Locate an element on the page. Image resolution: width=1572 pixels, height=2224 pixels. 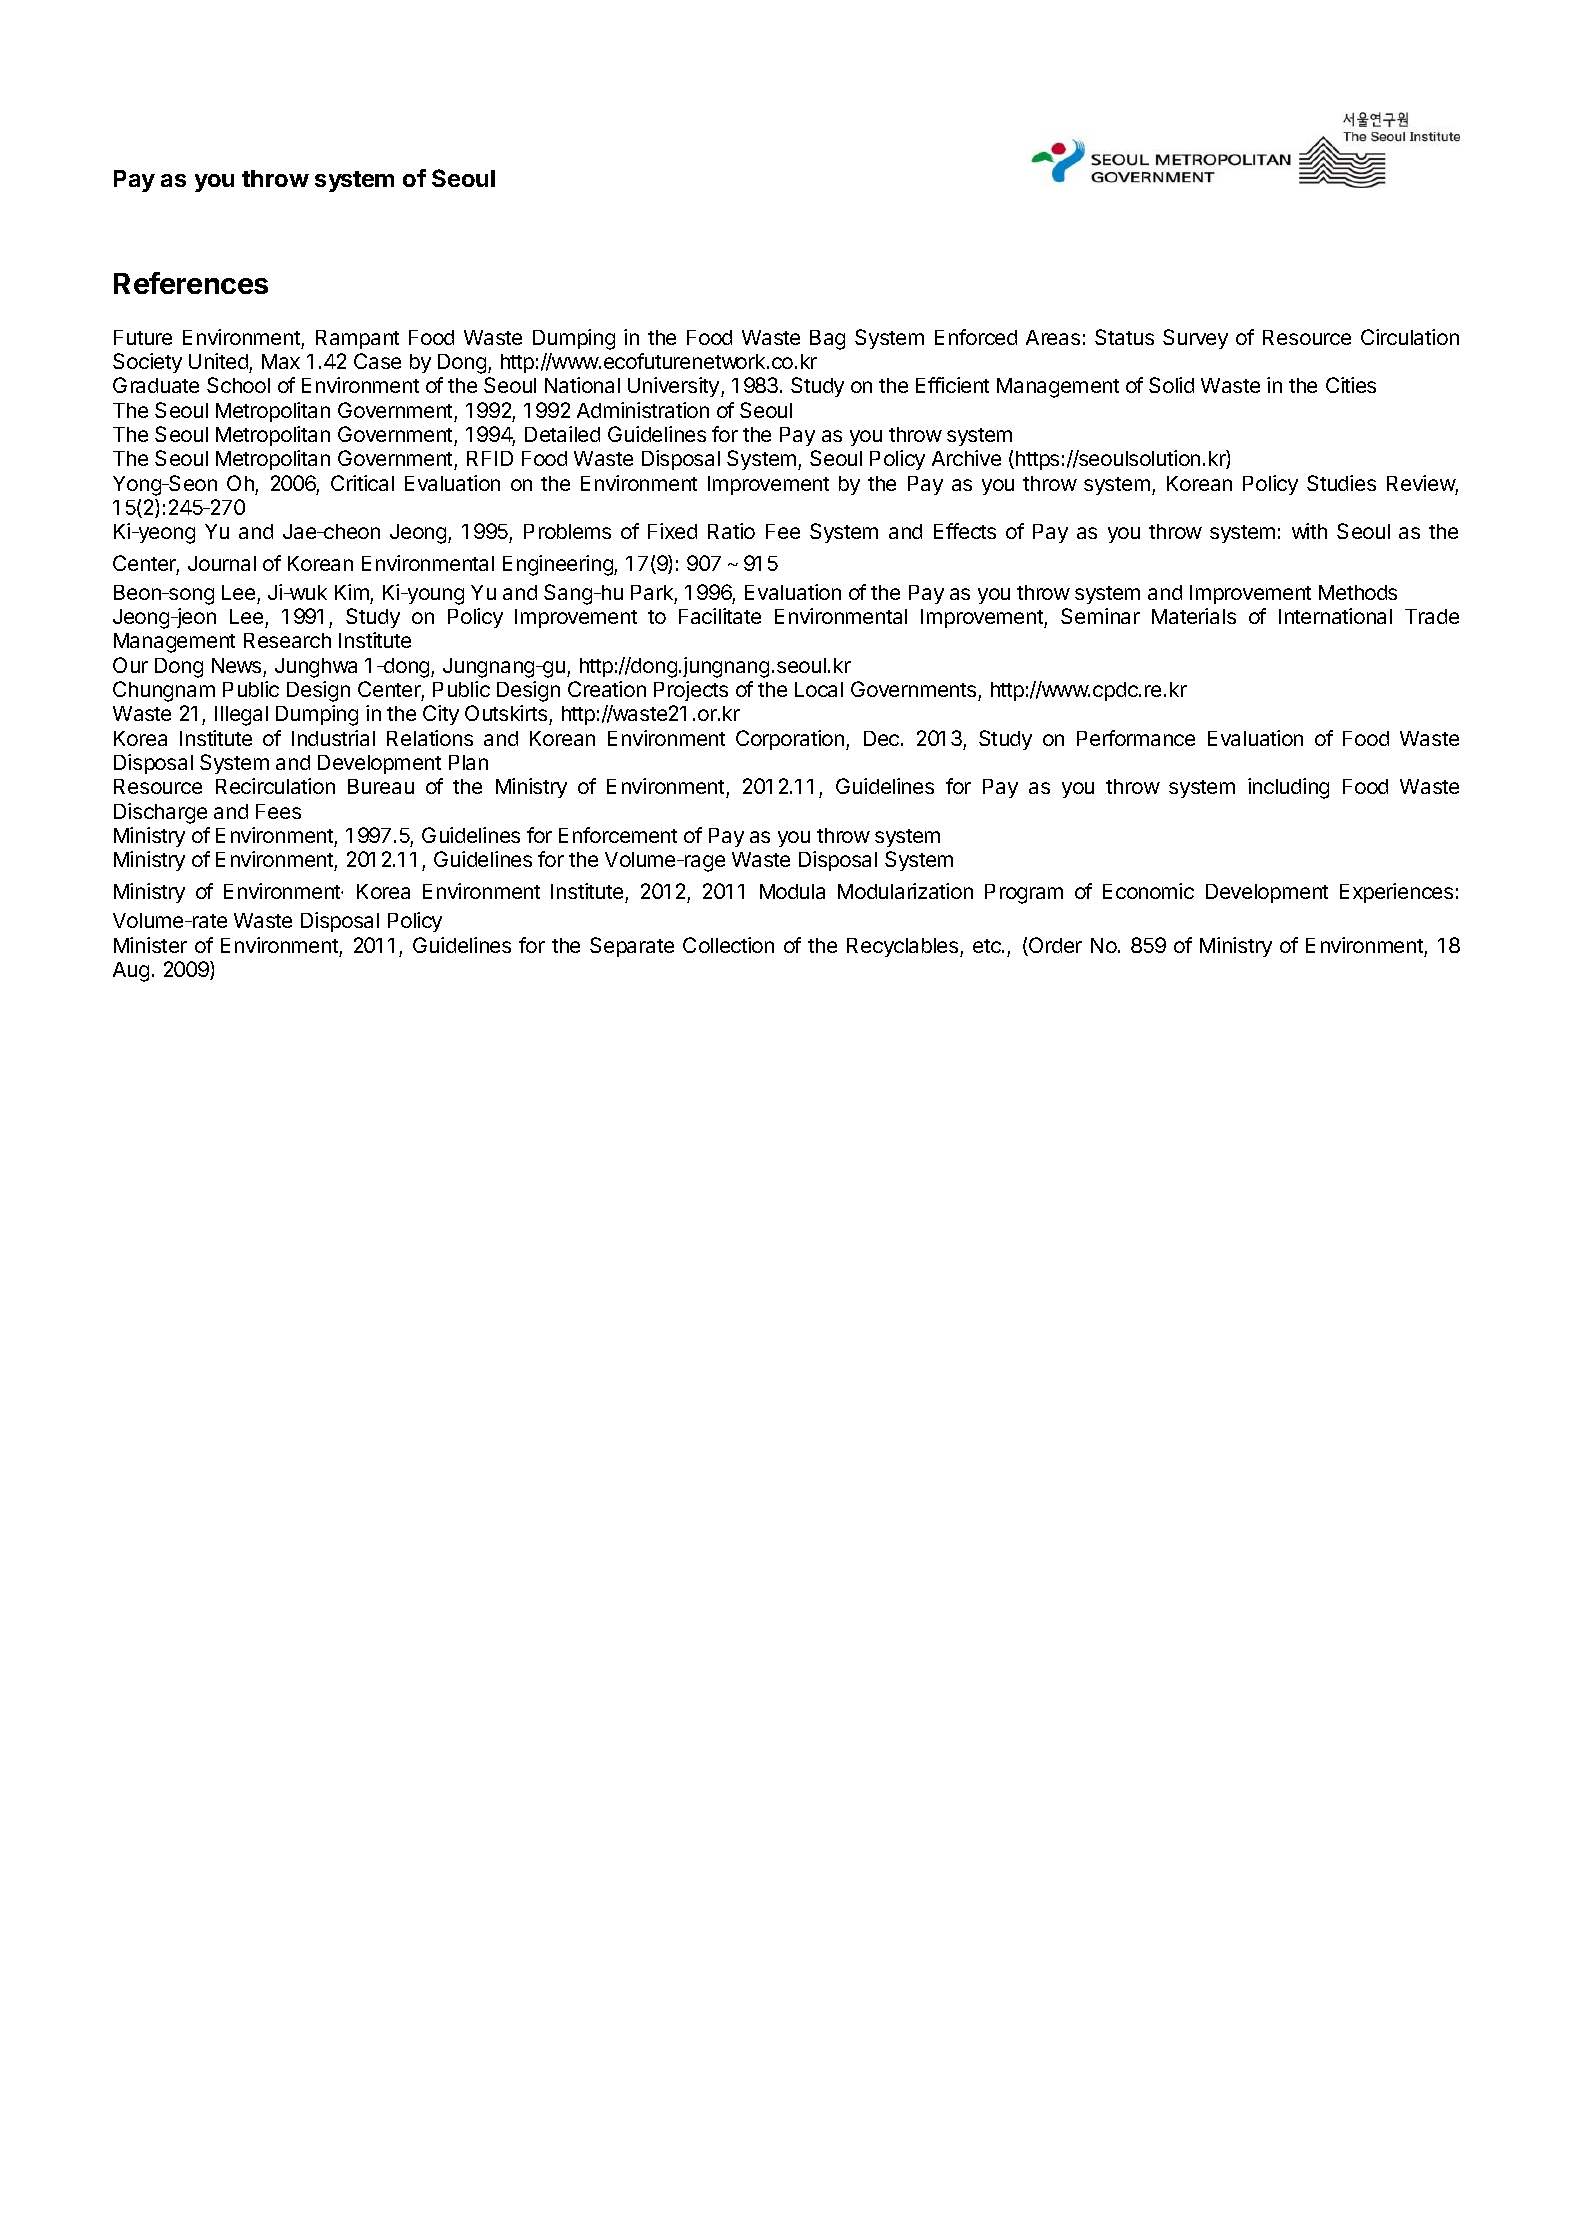
Cities is located at coordinates (1351, 385).
